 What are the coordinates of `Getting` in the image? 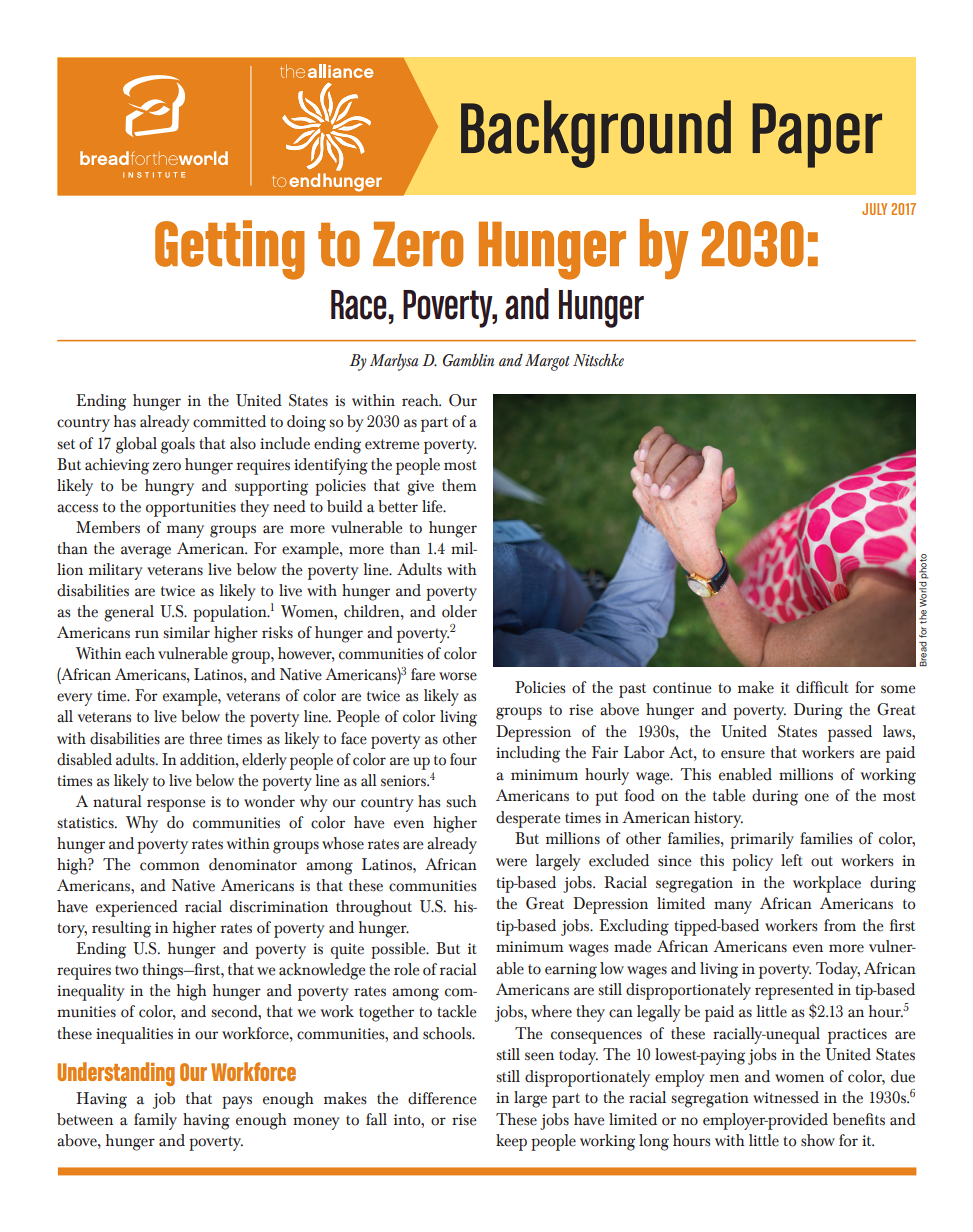 It's located at (230, 250).
